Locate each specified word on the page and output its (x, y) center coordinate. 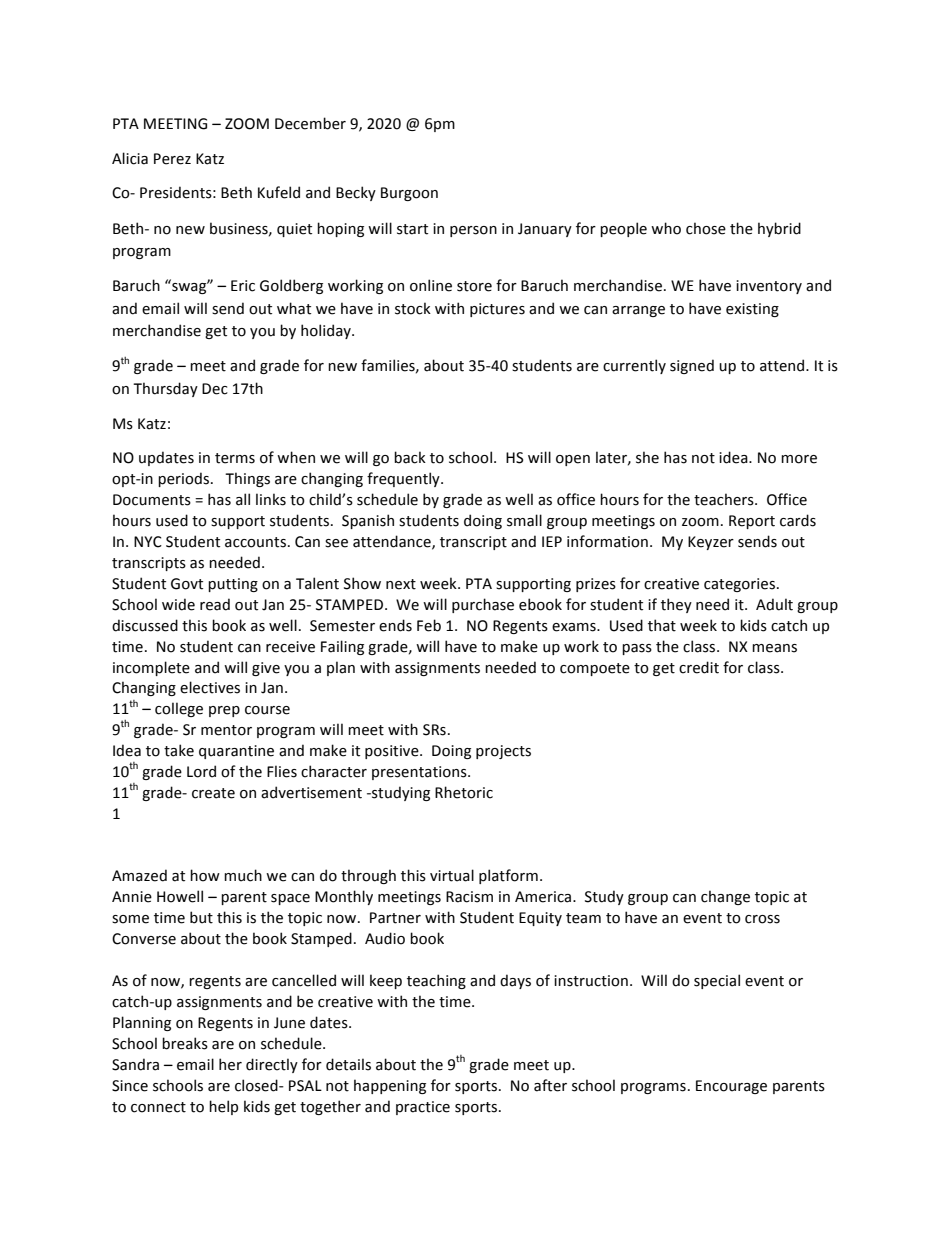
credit (699, 667)
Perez (172, 159)
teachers (725, 499)
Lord (201, 771)
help (223, 1107)
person (473, 231)
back (410, 457)
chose (706, 228)
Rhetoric (464, 792)
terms (235, 458)
